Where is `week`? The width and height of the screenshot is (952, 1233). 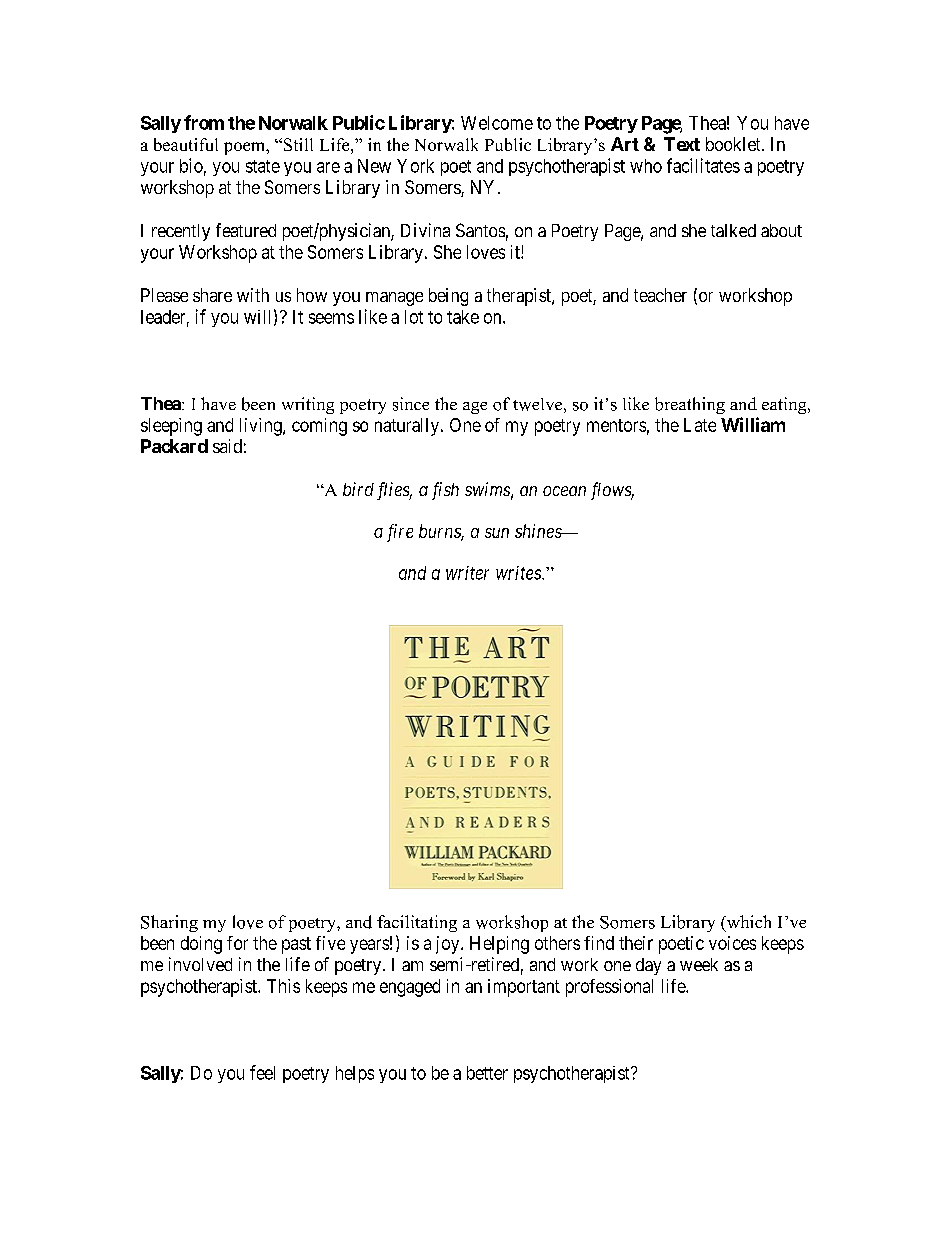 week is located at coordinates (699, 964).
